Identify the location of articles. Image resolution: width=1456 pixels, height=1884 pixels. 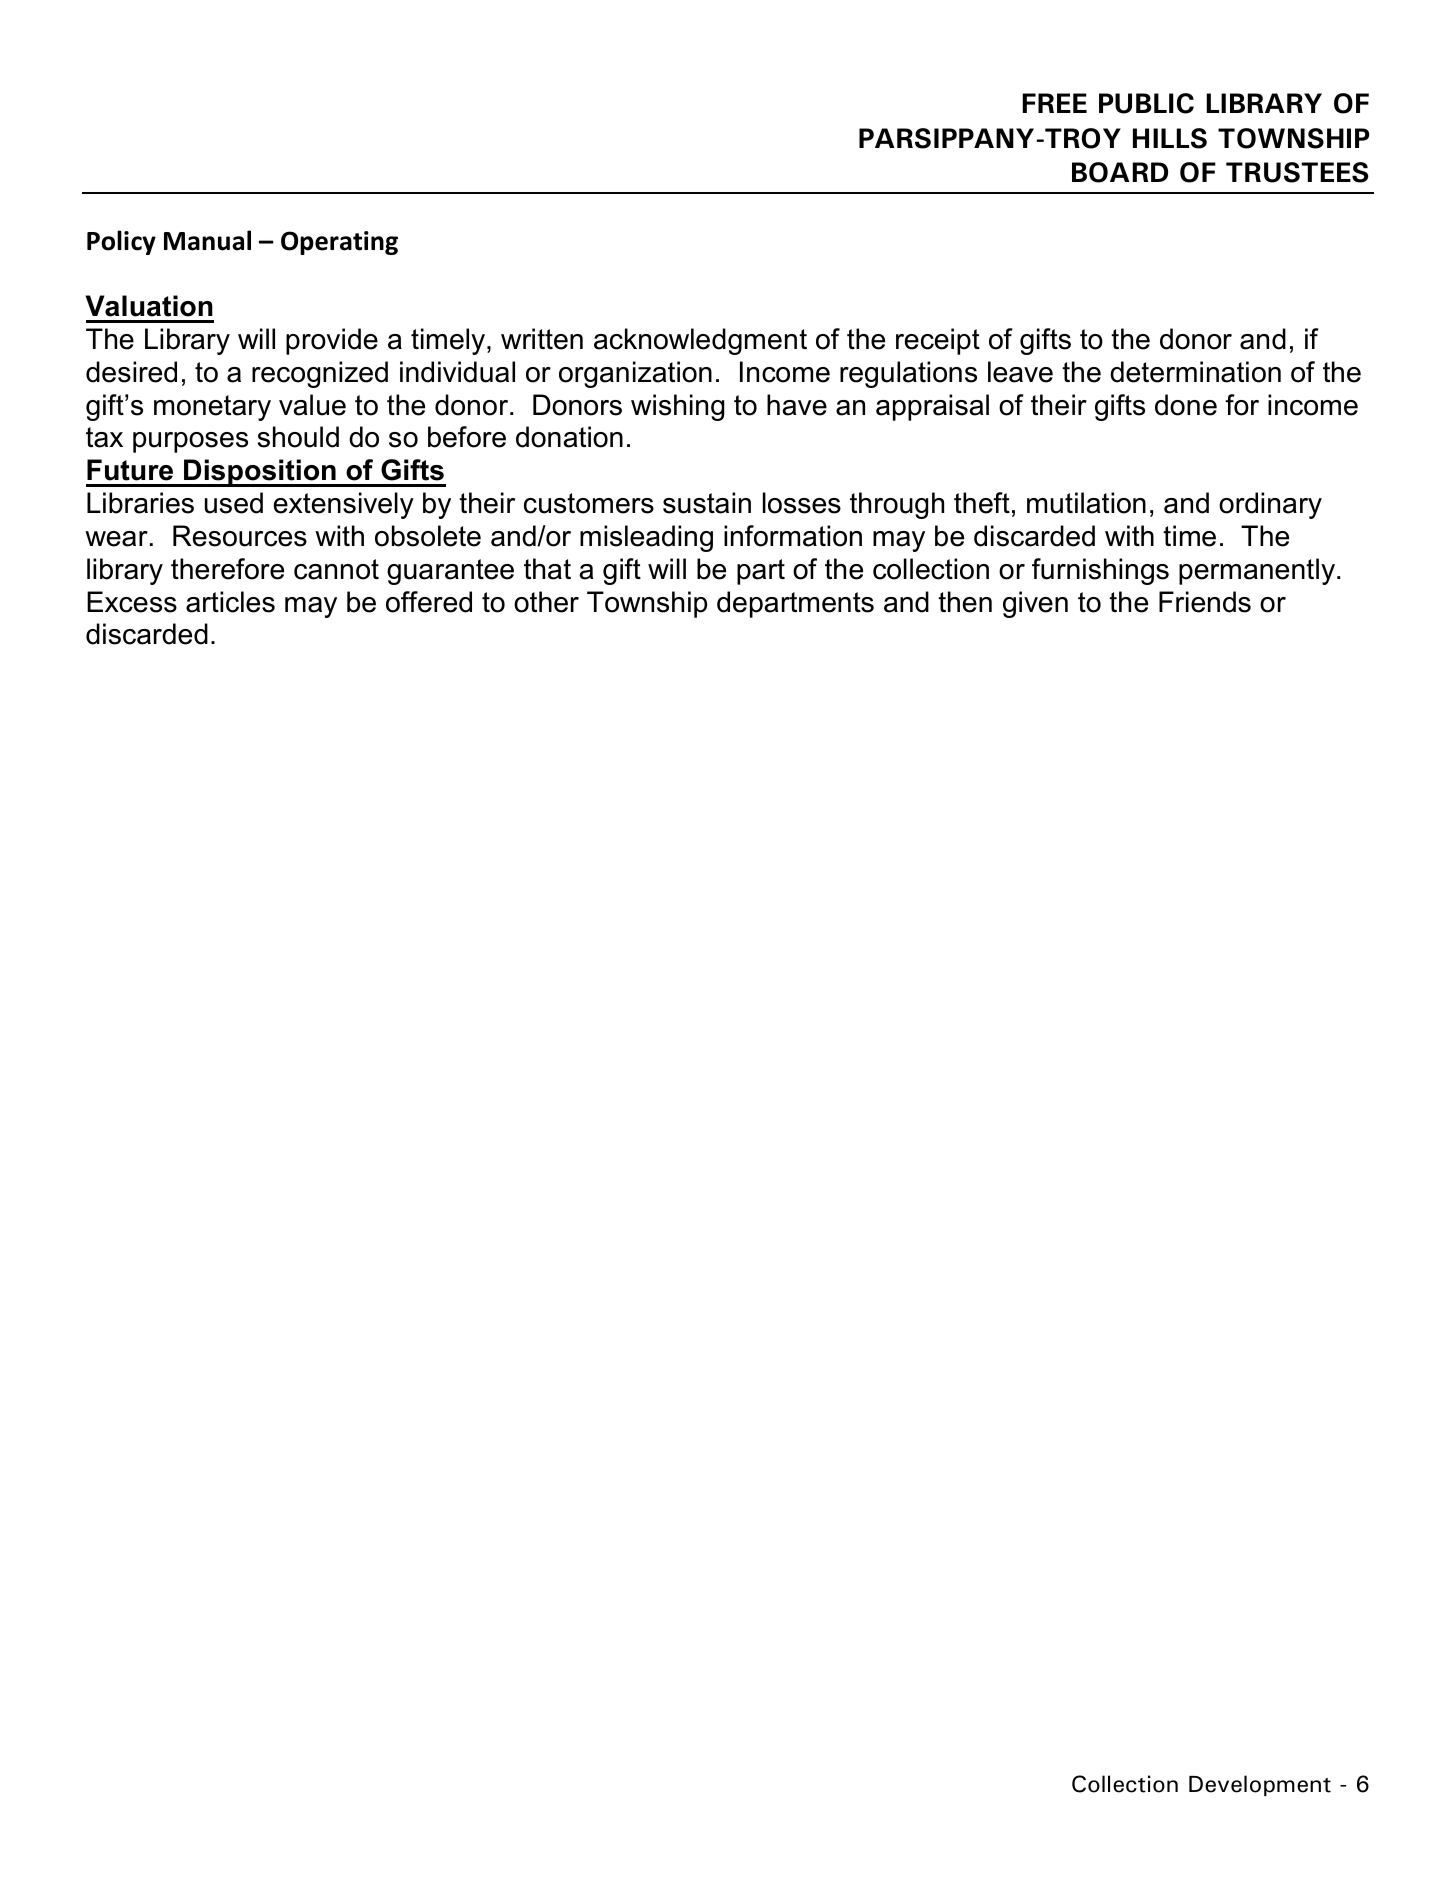
(230, 602).
